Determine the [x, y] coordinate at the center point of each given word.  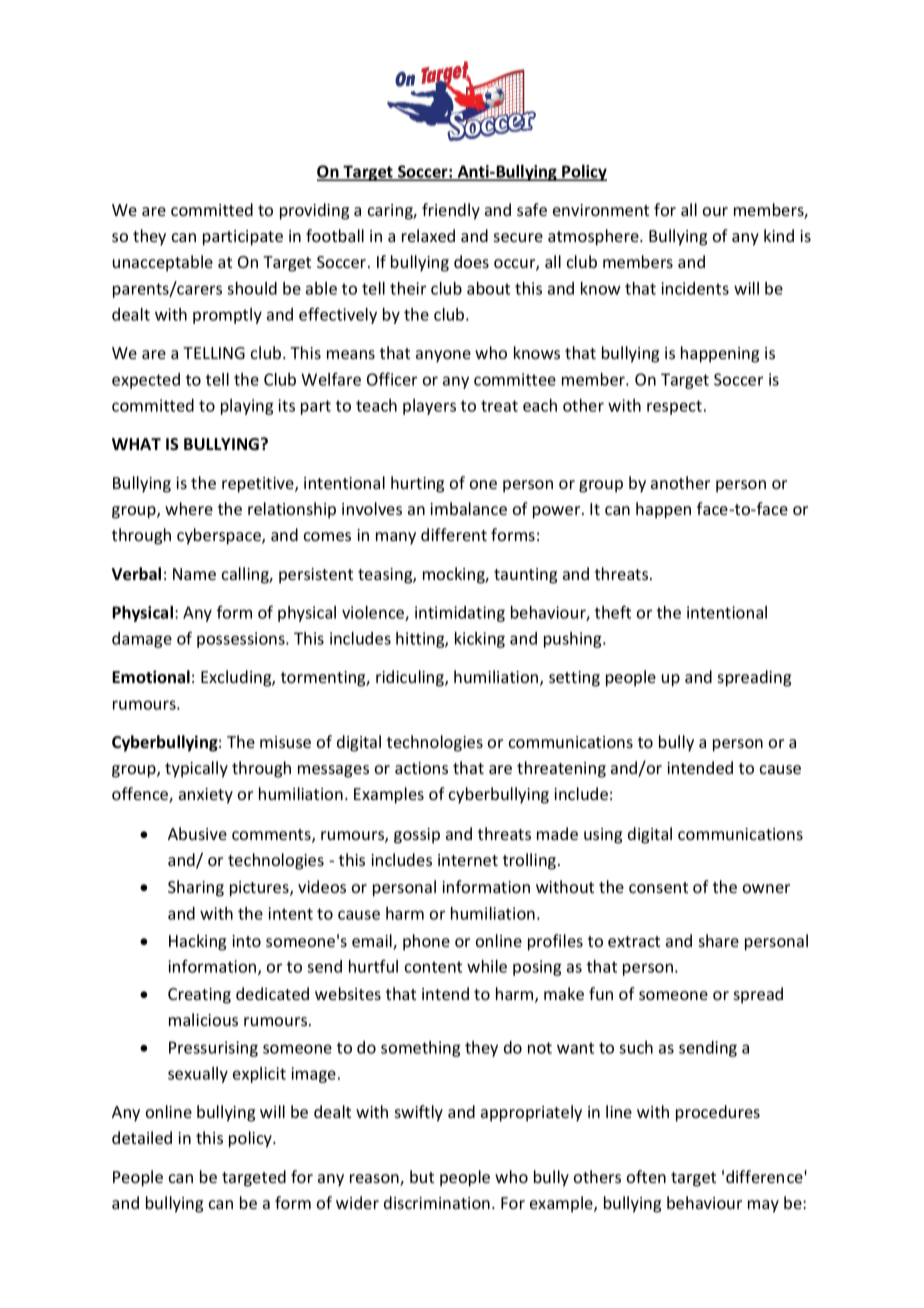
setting [574, 679]
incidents [695, 288]
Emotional [151, 677]
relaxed [428, 235]
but [422, 1176]
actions [421, 768]
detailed [142, 1137]
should [252, 288]
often [646, 1176]
